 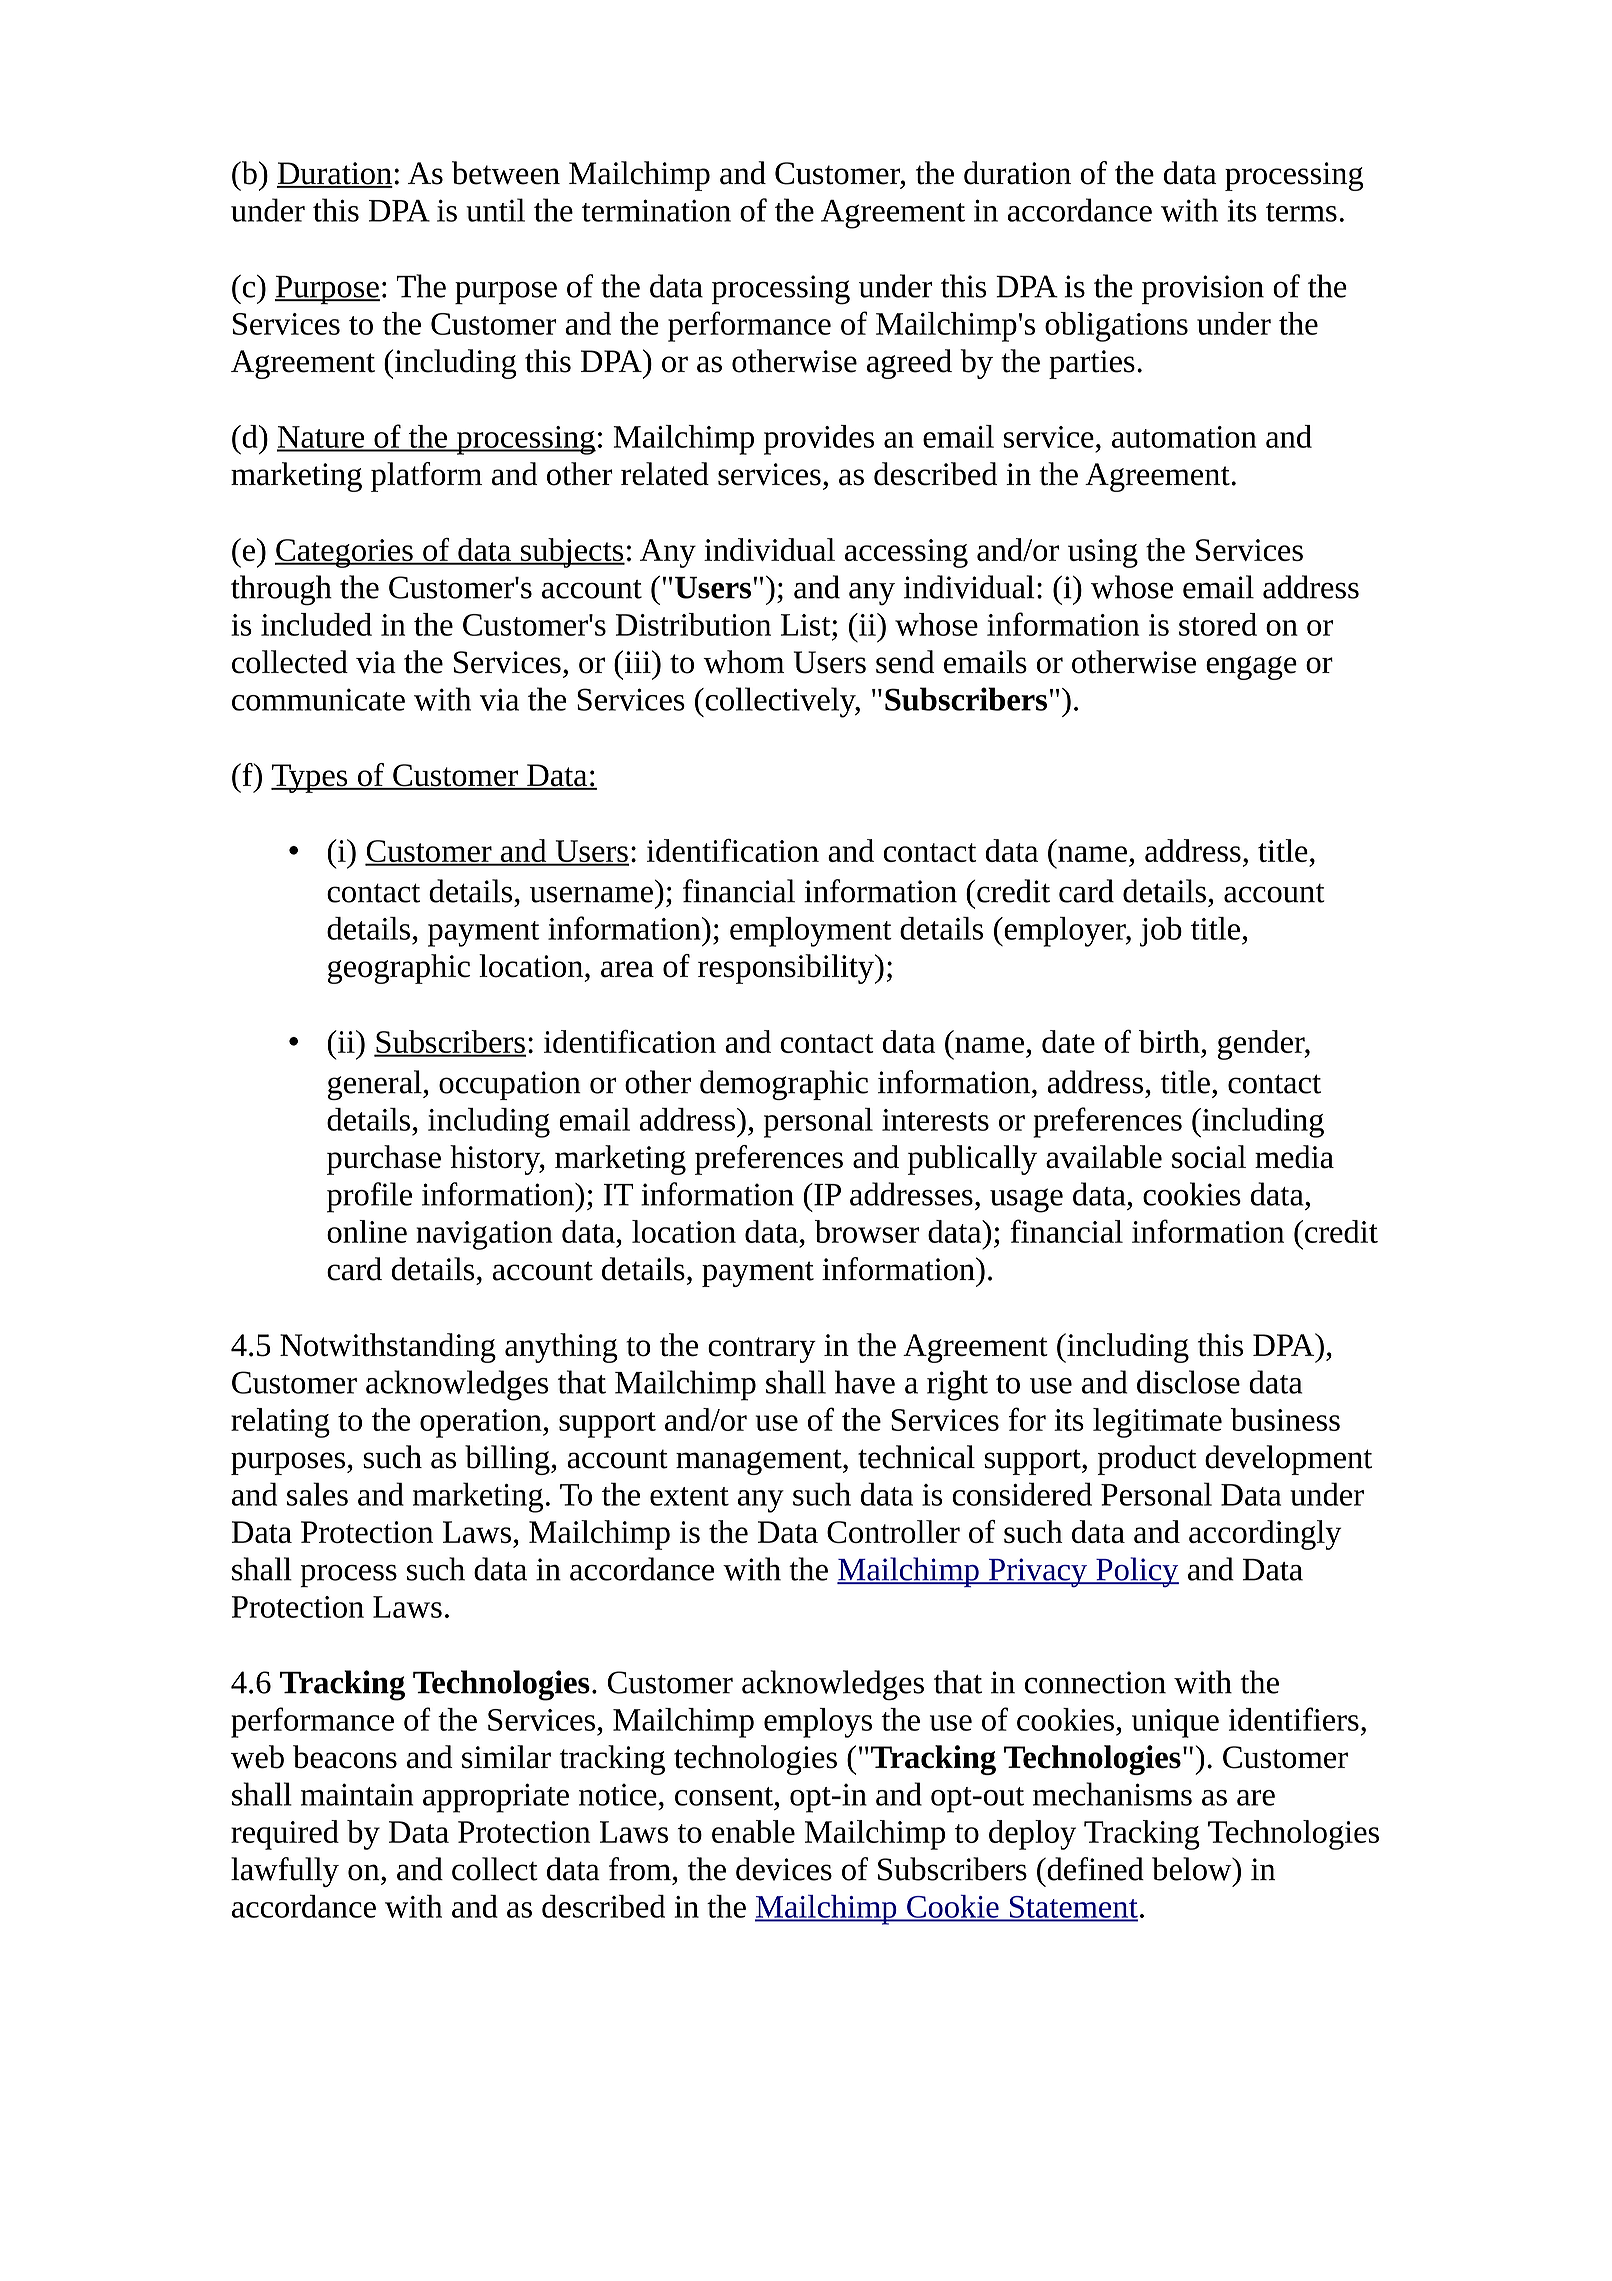 What do you see at coordinates (482, 1423) in the screenshot?
I see `operation` at bounding box center [482, 1423].
